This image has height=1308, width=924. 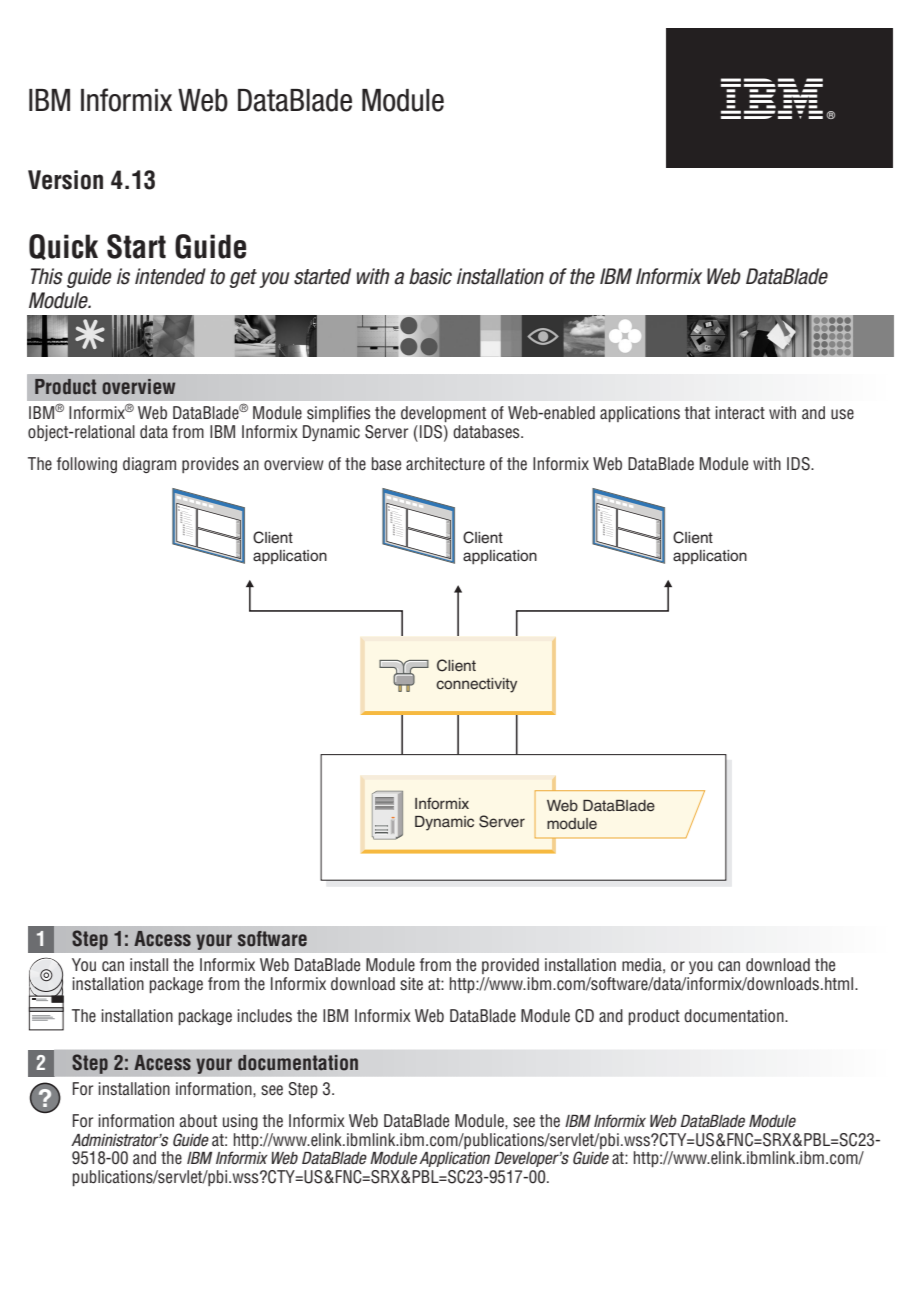 What do you see at coordinates (264, 1016) in the image?
I see `includes` at bounding box center [264, 1016].
